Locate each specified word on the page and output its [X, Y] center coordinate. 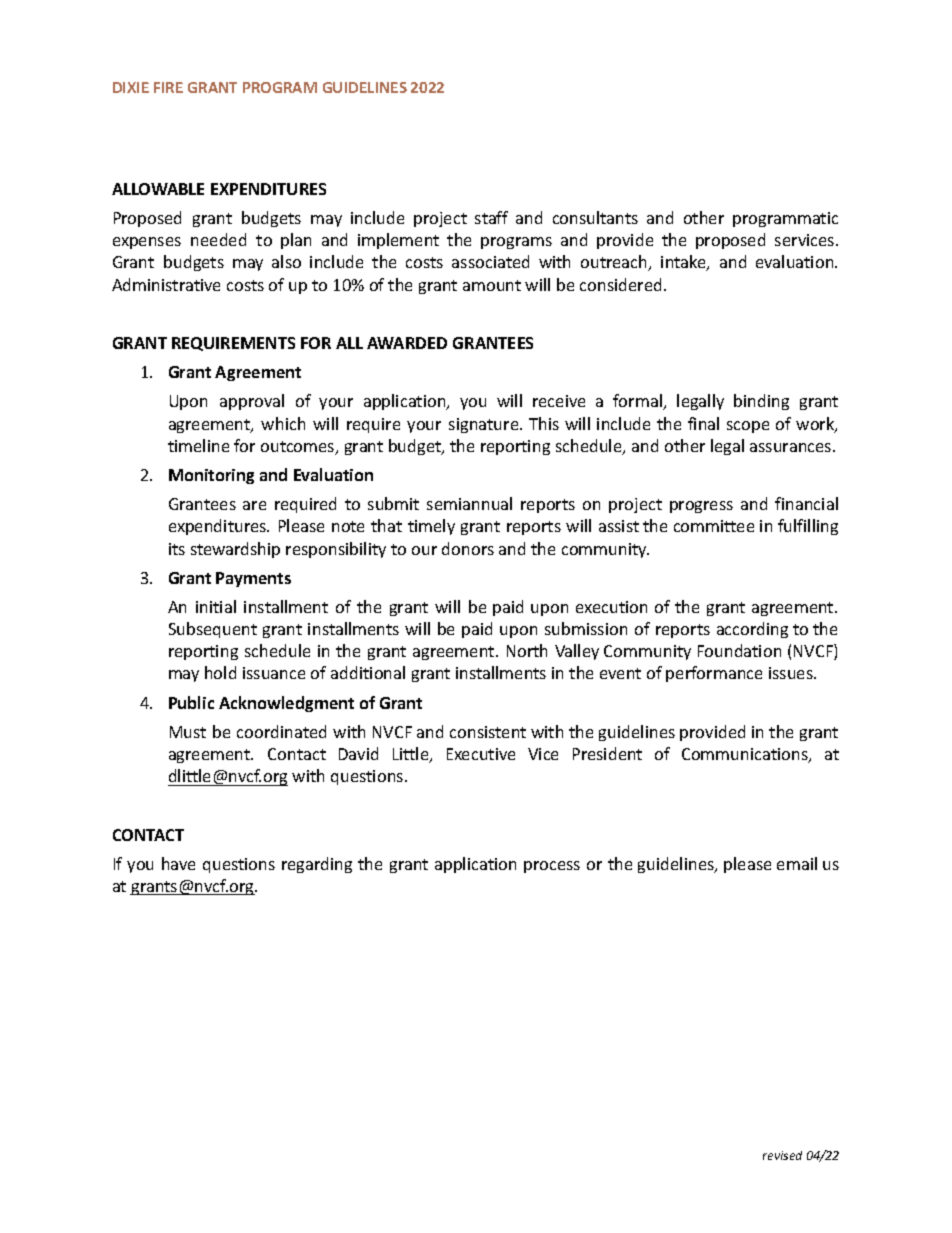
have [178, 863]
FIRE [168, 87]
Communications [746, 755]
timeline [198, 445]
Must [188, 732]
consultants [595, 217]
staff [491, 217]
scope [748, 427]
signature [485, 425]
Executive [481, 754]
